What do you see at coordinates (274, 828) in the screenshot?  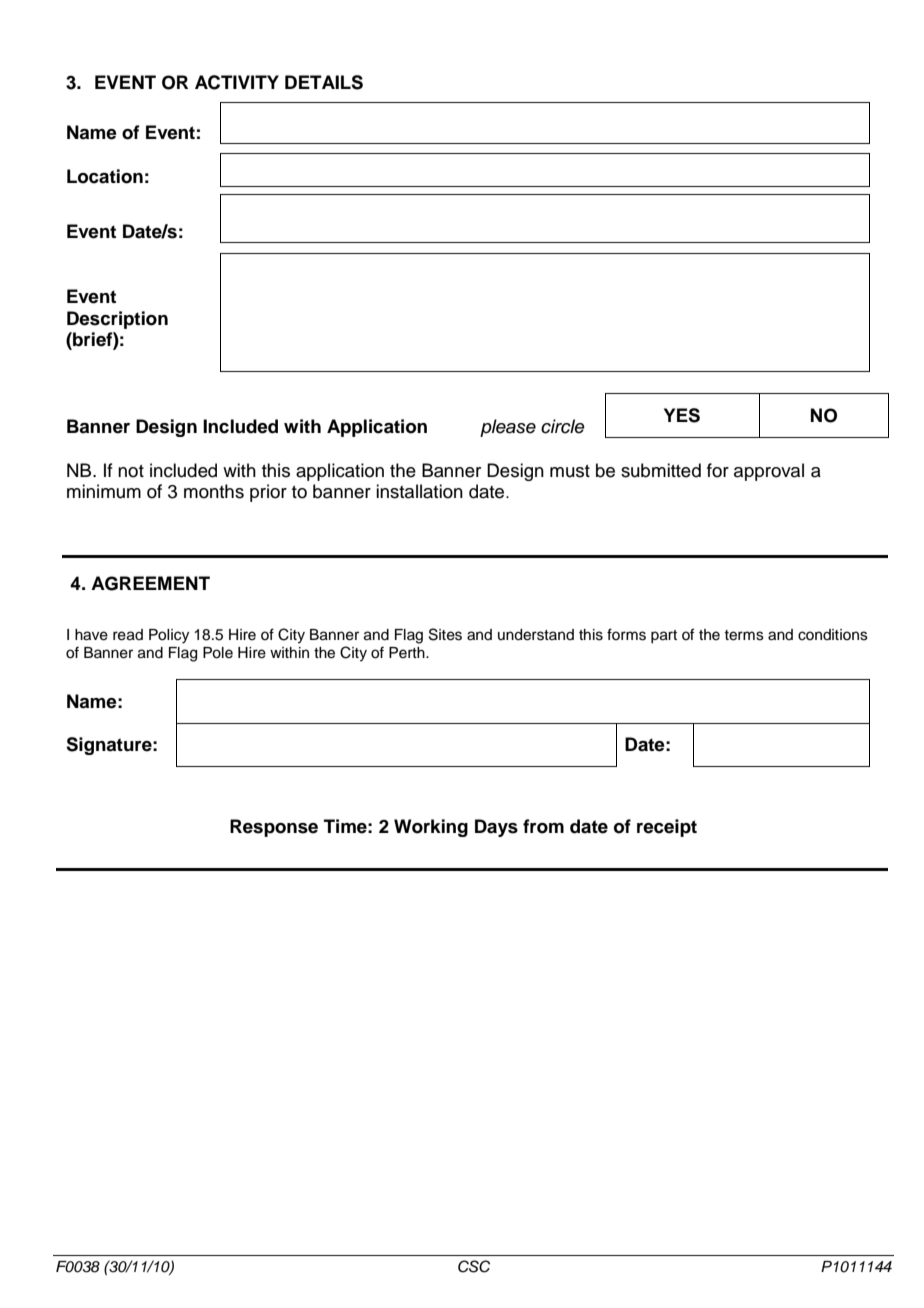 I see `Response` at bounding box center [274, 828].
